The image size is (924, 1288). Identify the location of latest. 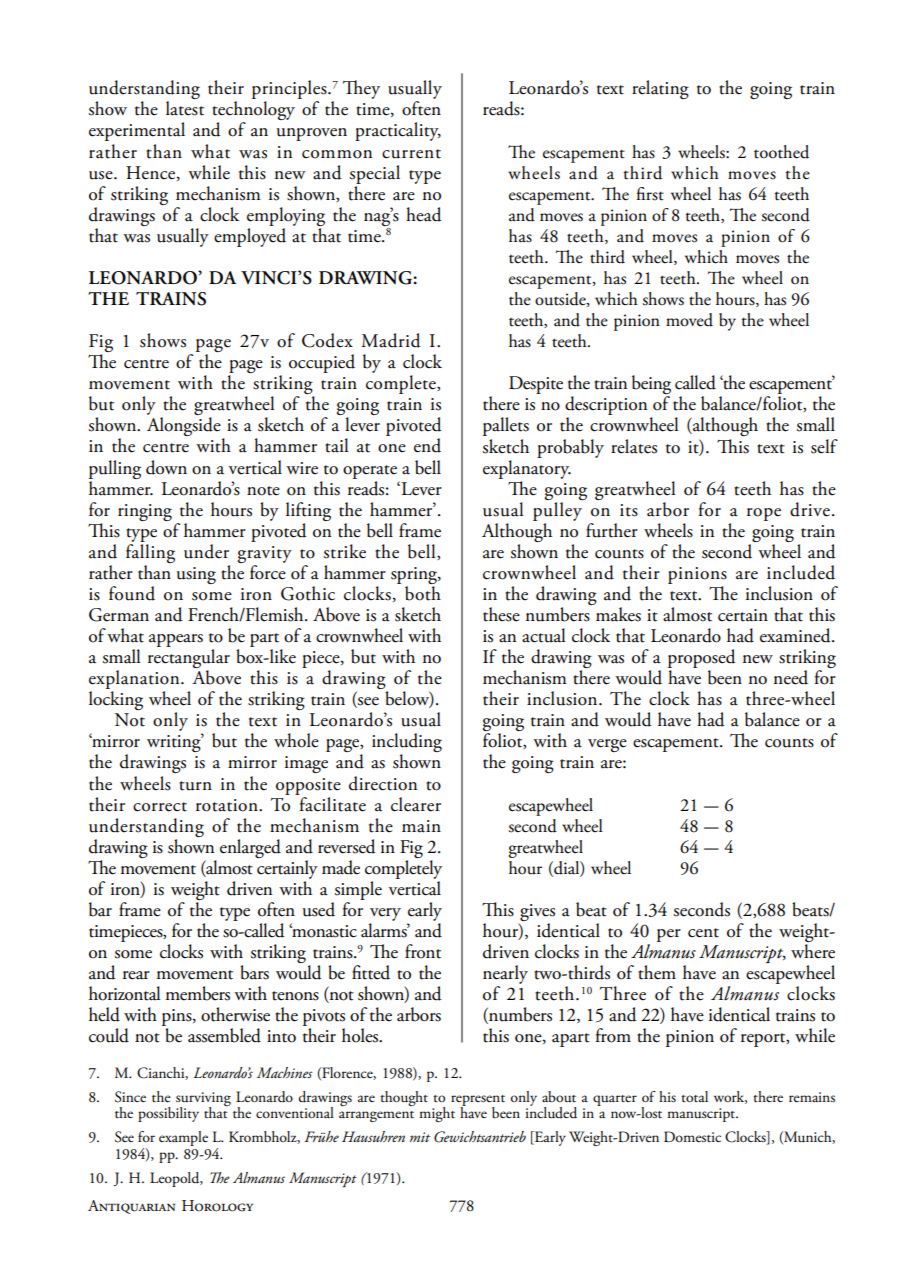
(185, 108).
